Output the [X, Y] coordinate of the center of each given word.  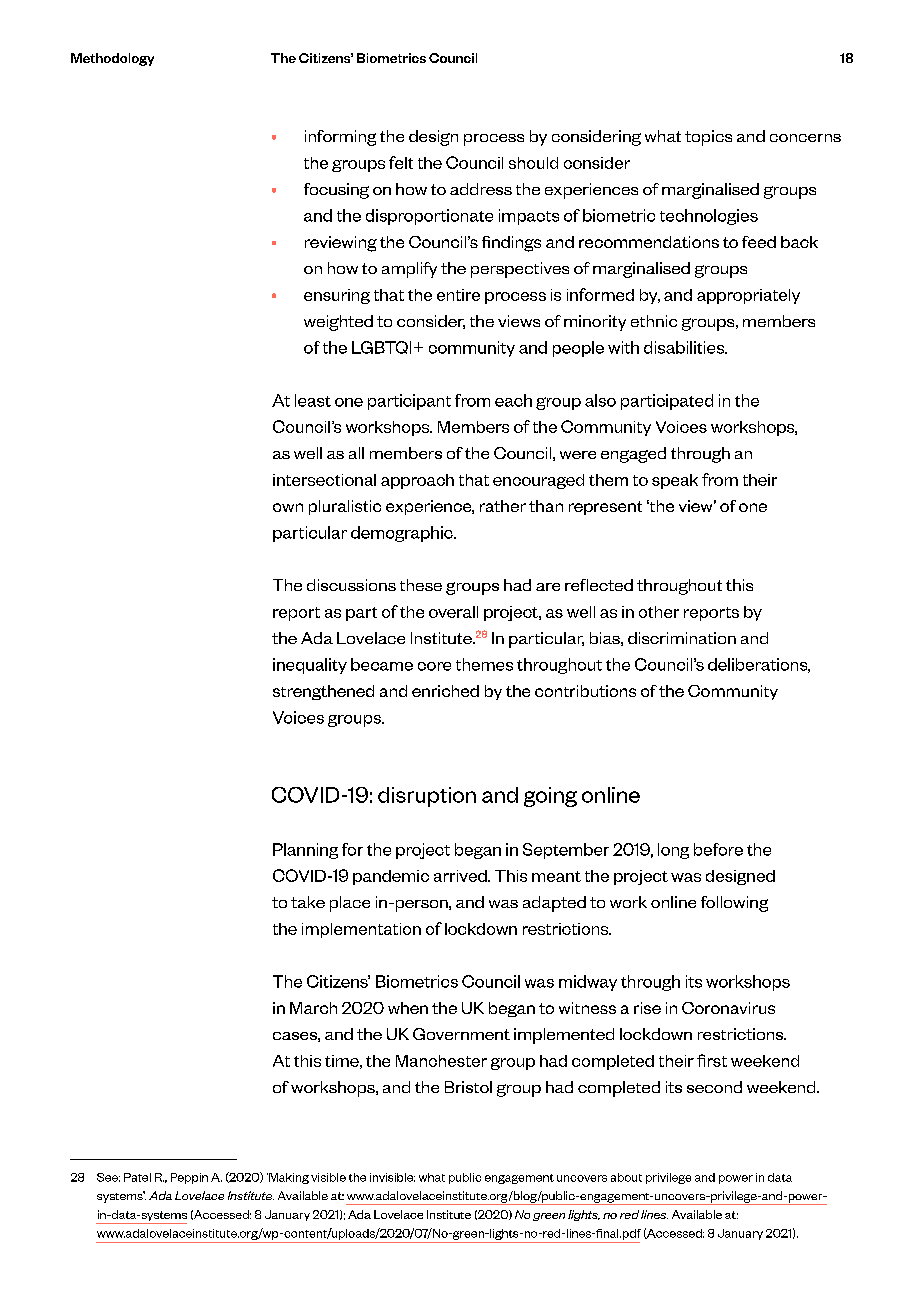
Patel [137, 1177]
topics [708, 138]
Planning [305, 851]
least [313, 400]
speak [675, 481]
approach [417, 481]
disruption [427, 797]
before [718, 849]
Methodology [112, 59]
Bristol [468, 1087]
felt [401, 162]
